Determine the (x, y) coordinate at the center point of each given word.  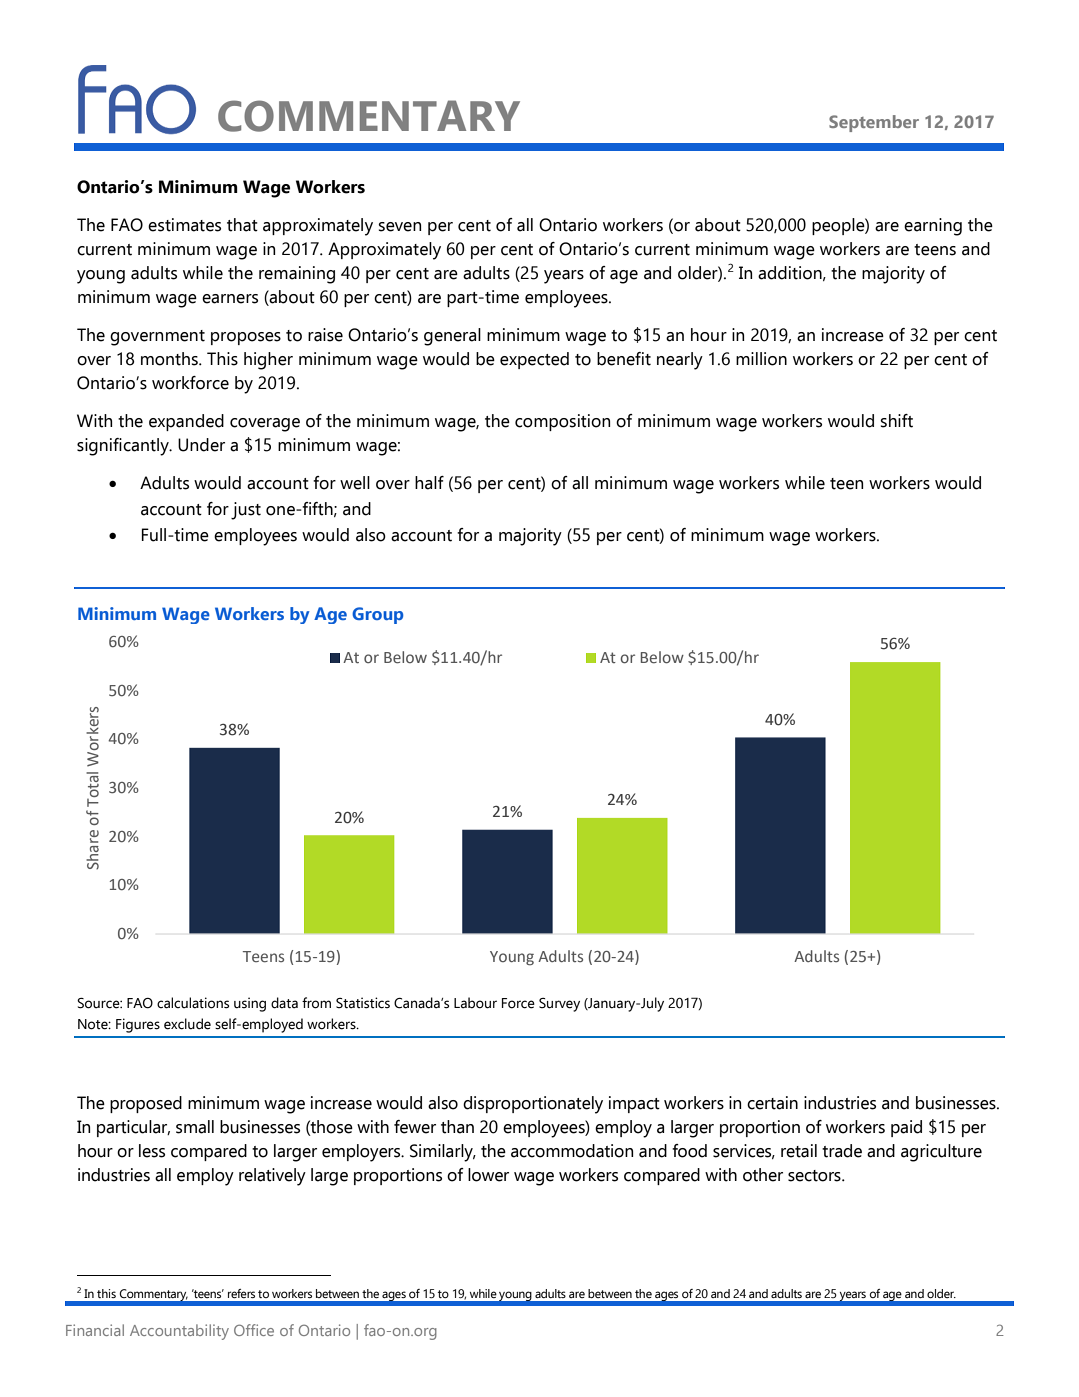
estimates (184, 225)
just (246, 511)
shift (896, 421)
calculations (193, 1003)
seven (399, 227)
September (874, 123)
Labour (475, 1003)
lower (488, 1175)
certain (772, 1103)
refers (241, 1293)
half (429, 483)
